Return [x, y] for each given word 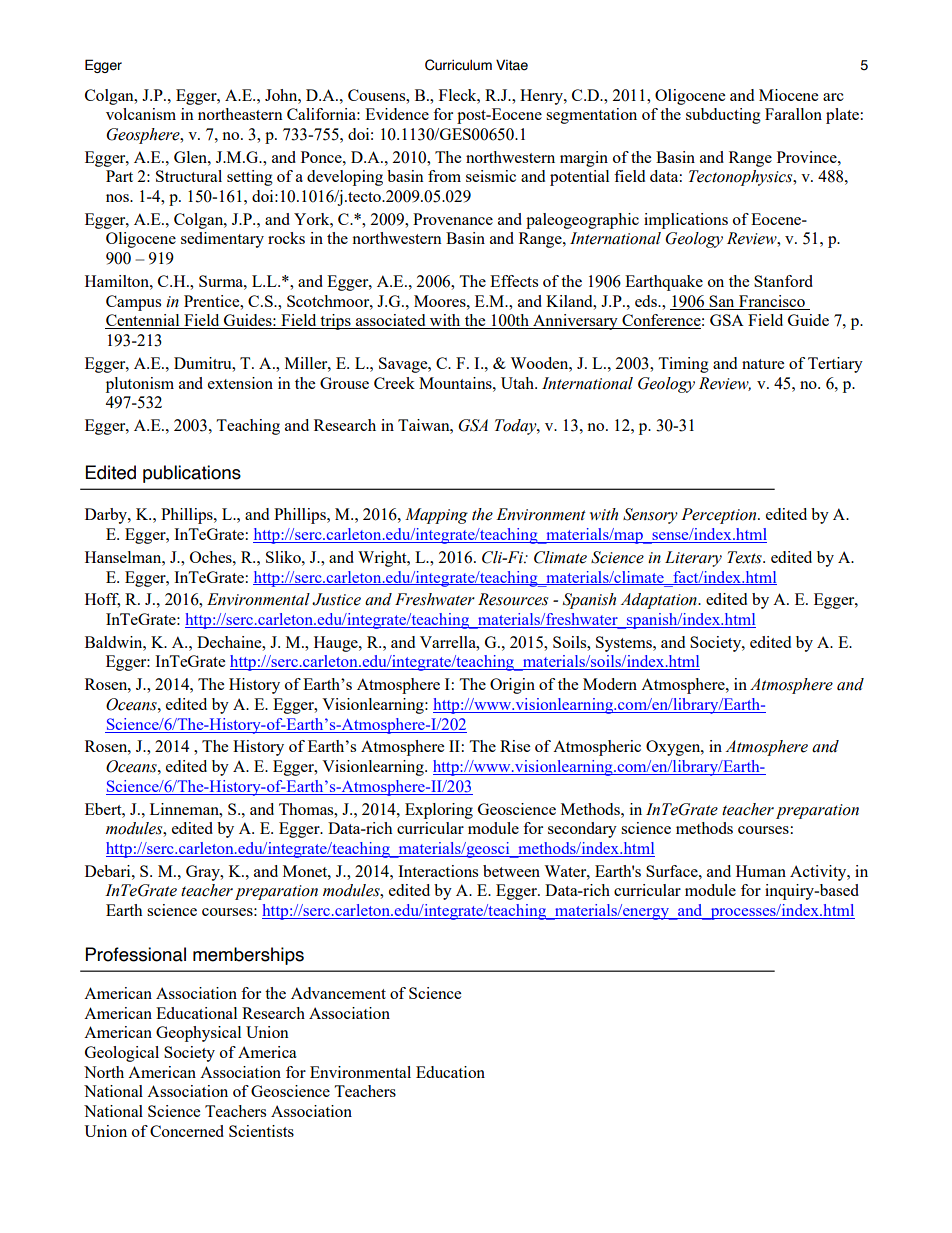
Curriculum [458, 65]
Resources [513, 599]
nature [763, 364]
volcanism [141, 114]
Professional [136, 954]
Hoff [102, 600]
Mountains [456, 383]
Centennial [143, 321]
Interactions [438, 871]
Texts [745, 557]
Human [761, 871]
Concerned [187, 1131]
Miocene [788, 95]
